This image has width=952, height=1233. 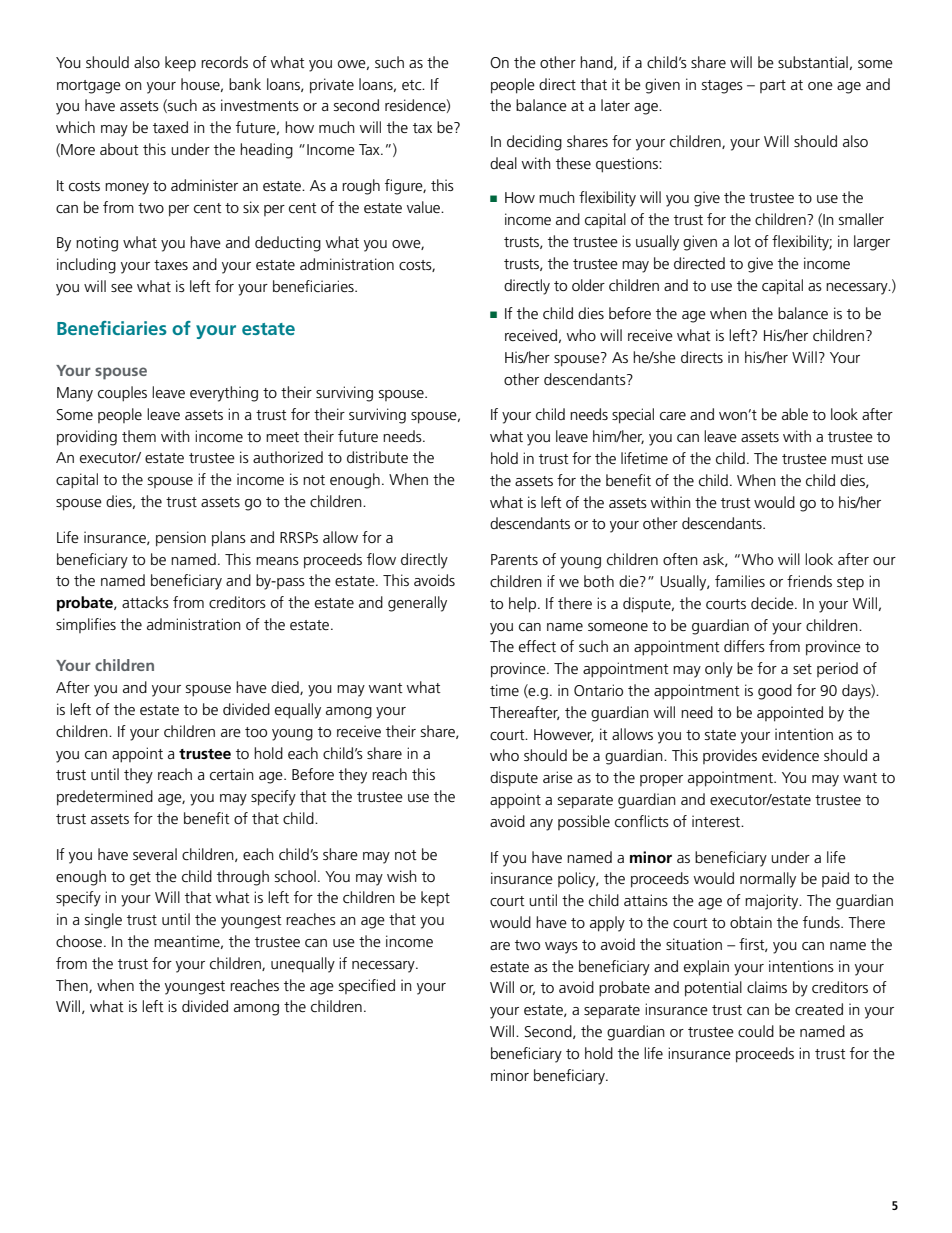 What do you see at coordinates (73, 986) in the image?
I see `Then` at bounding box center [73, 986].
